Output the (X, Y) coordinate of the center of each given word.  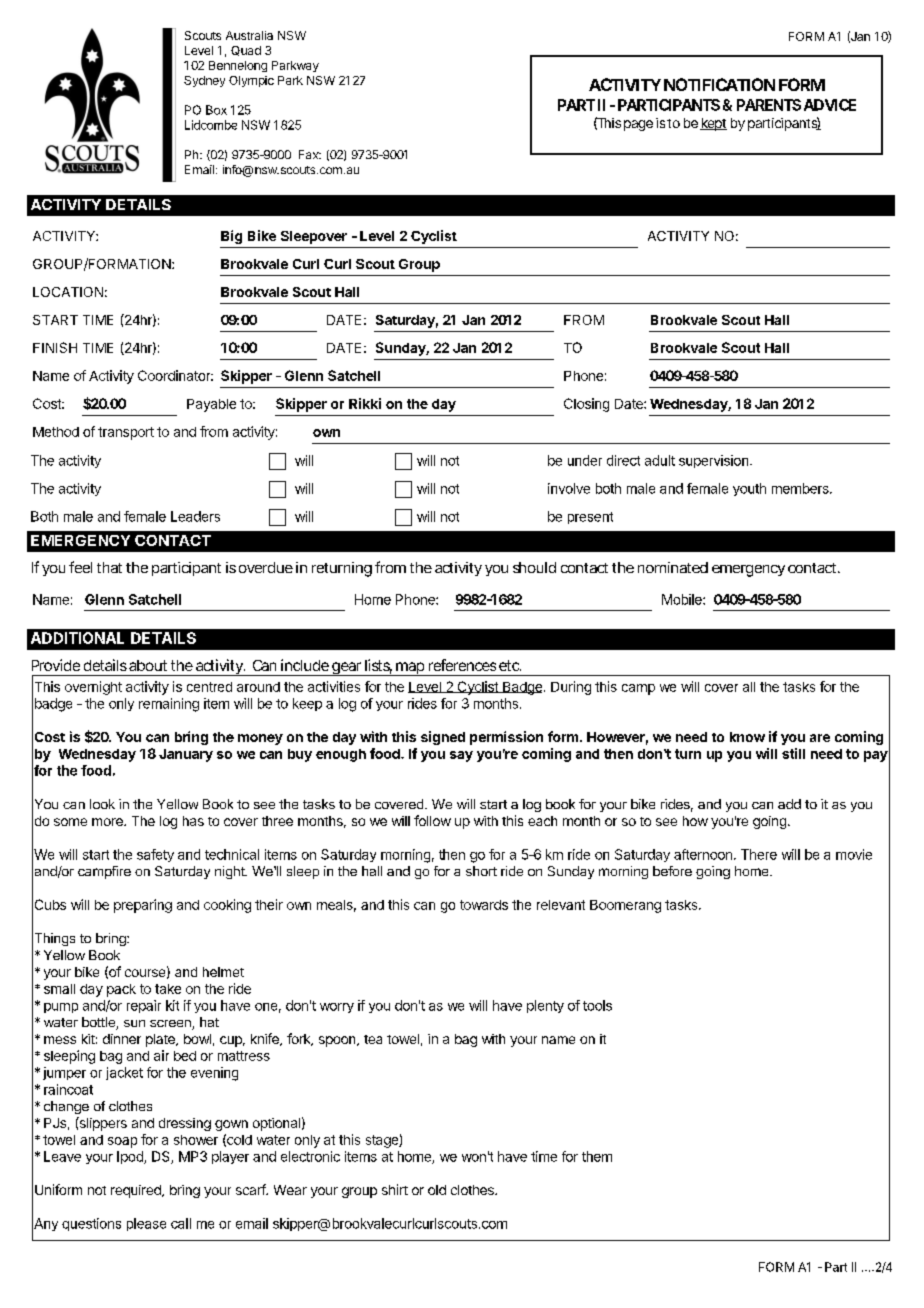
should (534, 567)
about (148, 665)
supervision (713, 461)
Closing (586, 405)
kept (713, 124)
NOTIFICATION (719, 84)
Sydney (204, 81)
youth (749, 489)
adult (660, 460)
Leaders (195, 516)
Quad (246, 51)
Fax (310, 154)
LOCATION (68, 292)
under (585, 460)
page (638, 125)
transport (126, 433)
